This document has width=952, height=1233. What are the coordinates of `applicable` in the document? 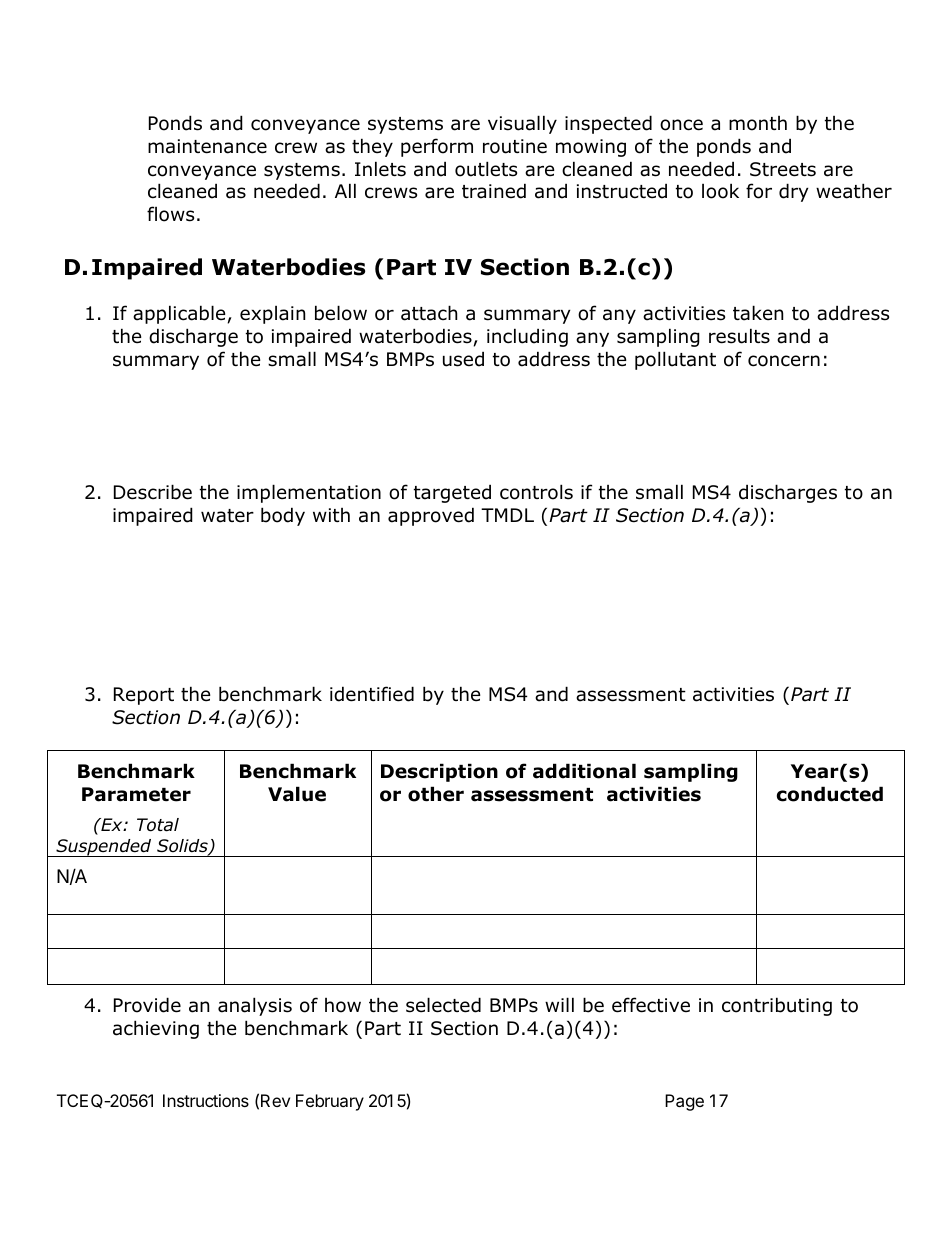 It's located at (179, 314).
